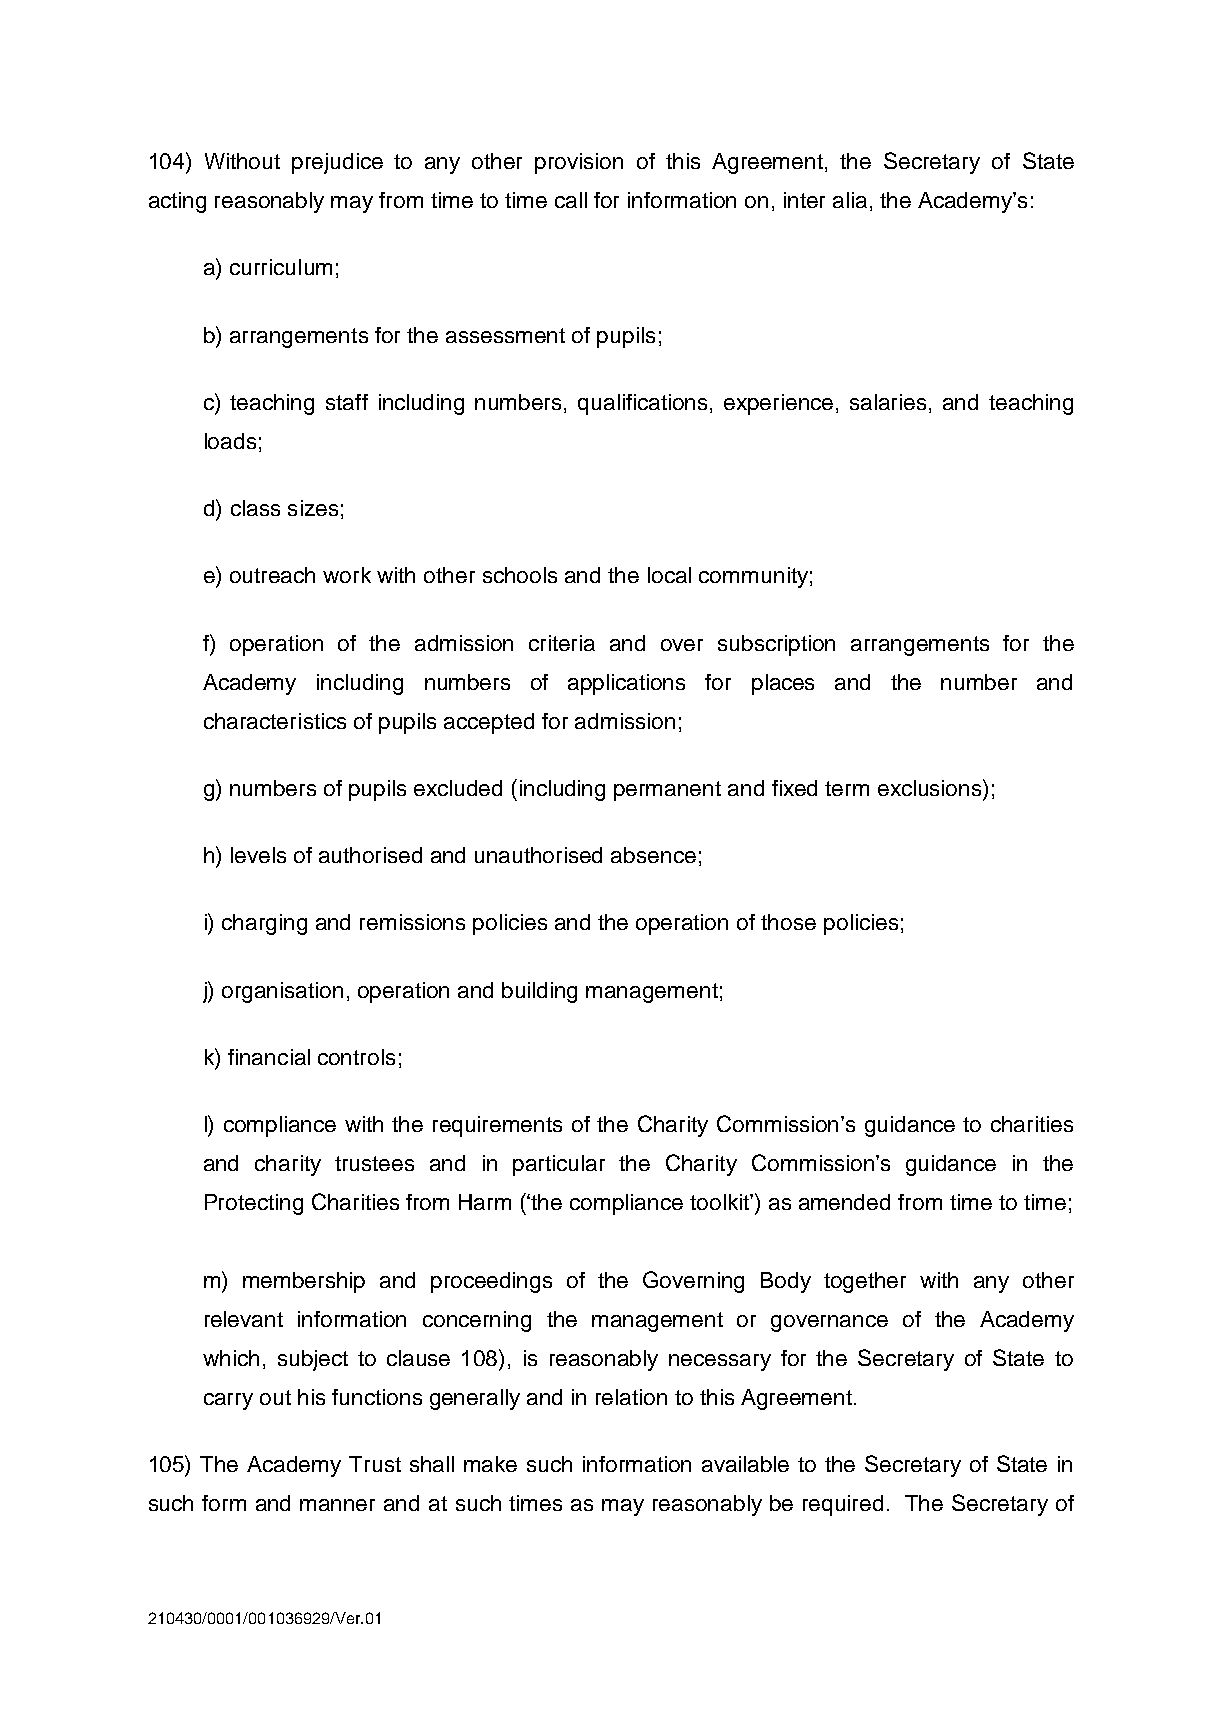 The height and width of the screenshot is (1729, 1222). What do you see at coordinates (490, 1464) in the screenshot?
I see `make` at bounding box center [490, 1464].
